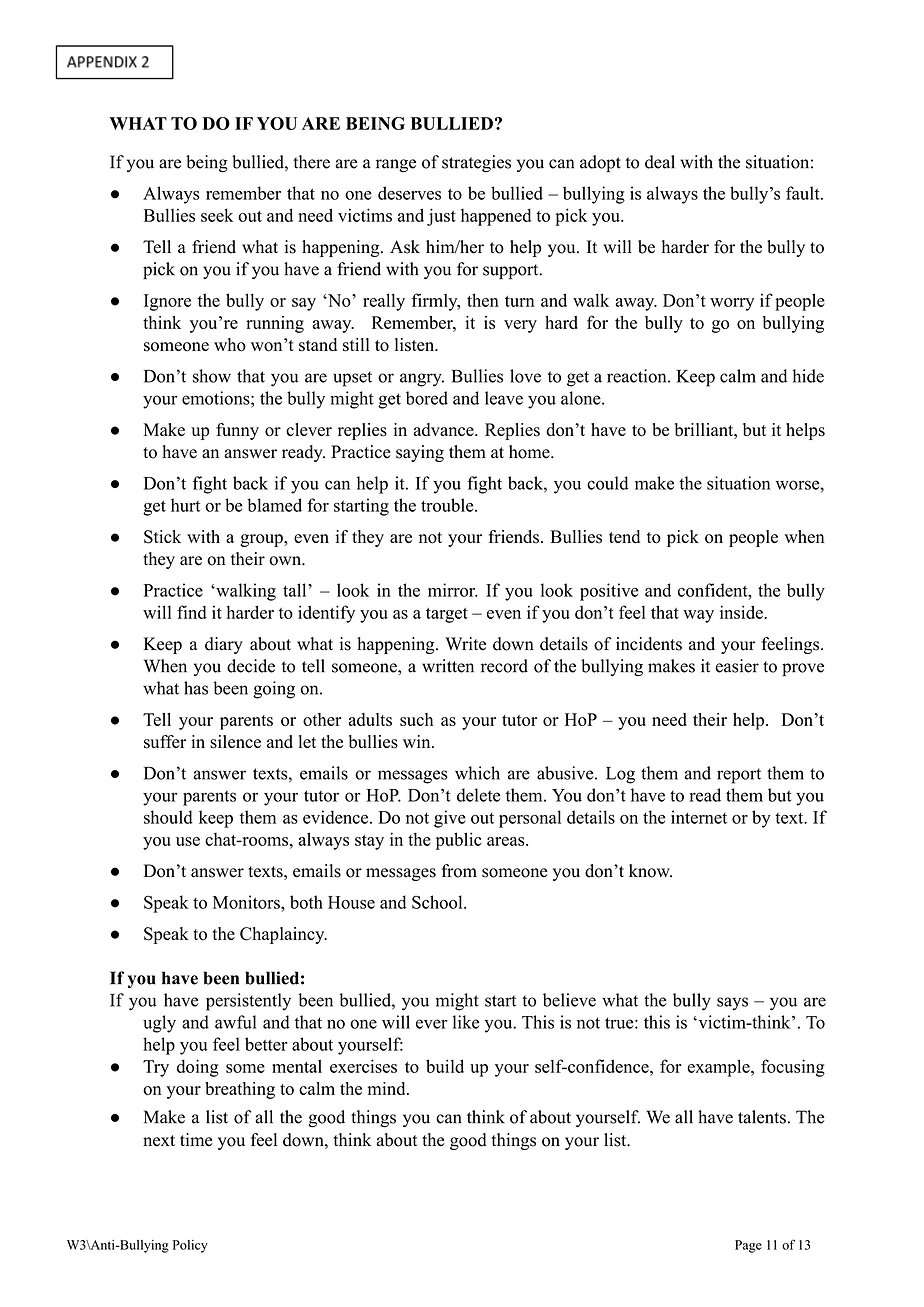 This image has width=924, height=1307. I want to click on persistently, so click(248, 1002).
